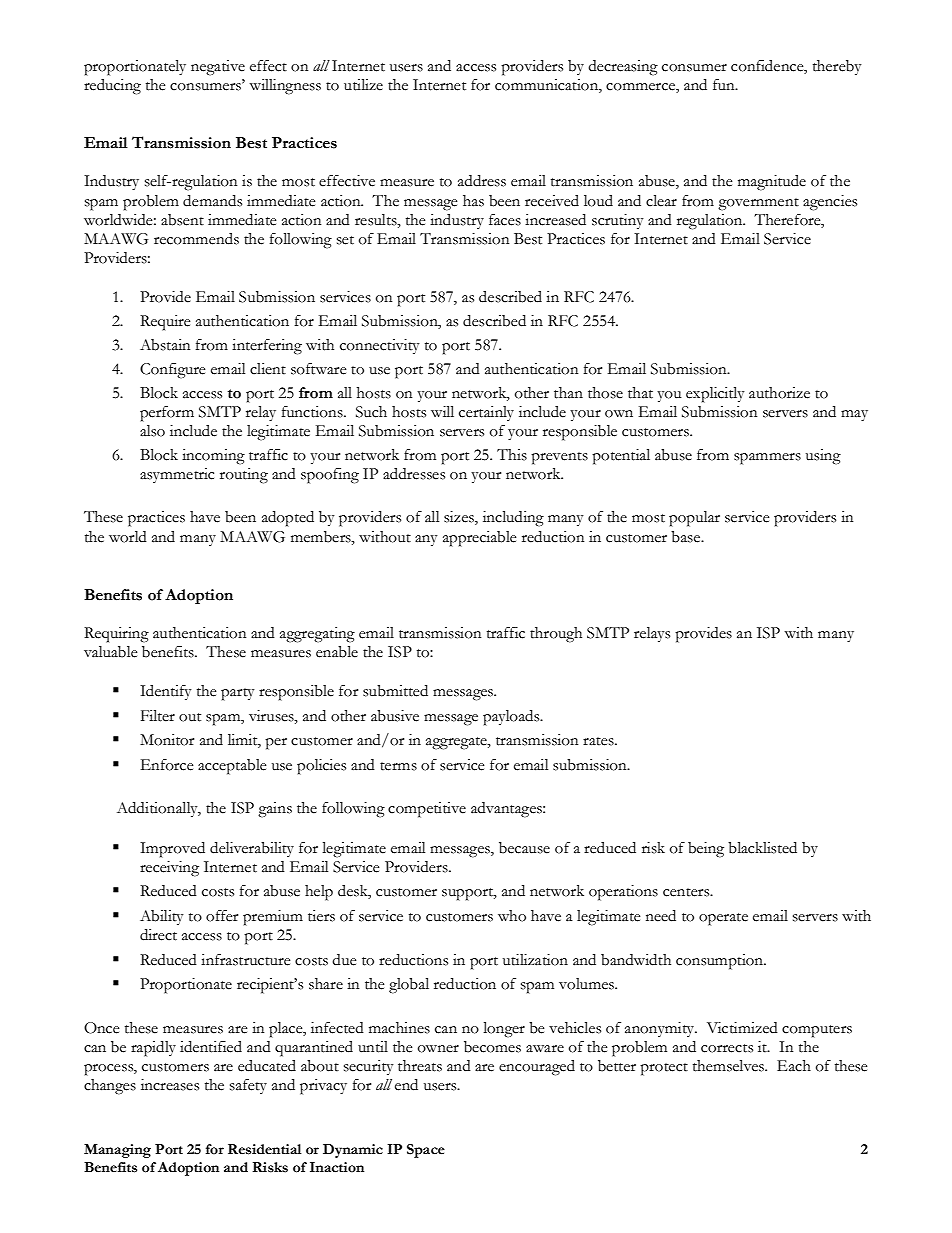 This document has width=952, height=1233. Describe the element at coordinates (779, 393) in the document. I see `authorize` at that location.
